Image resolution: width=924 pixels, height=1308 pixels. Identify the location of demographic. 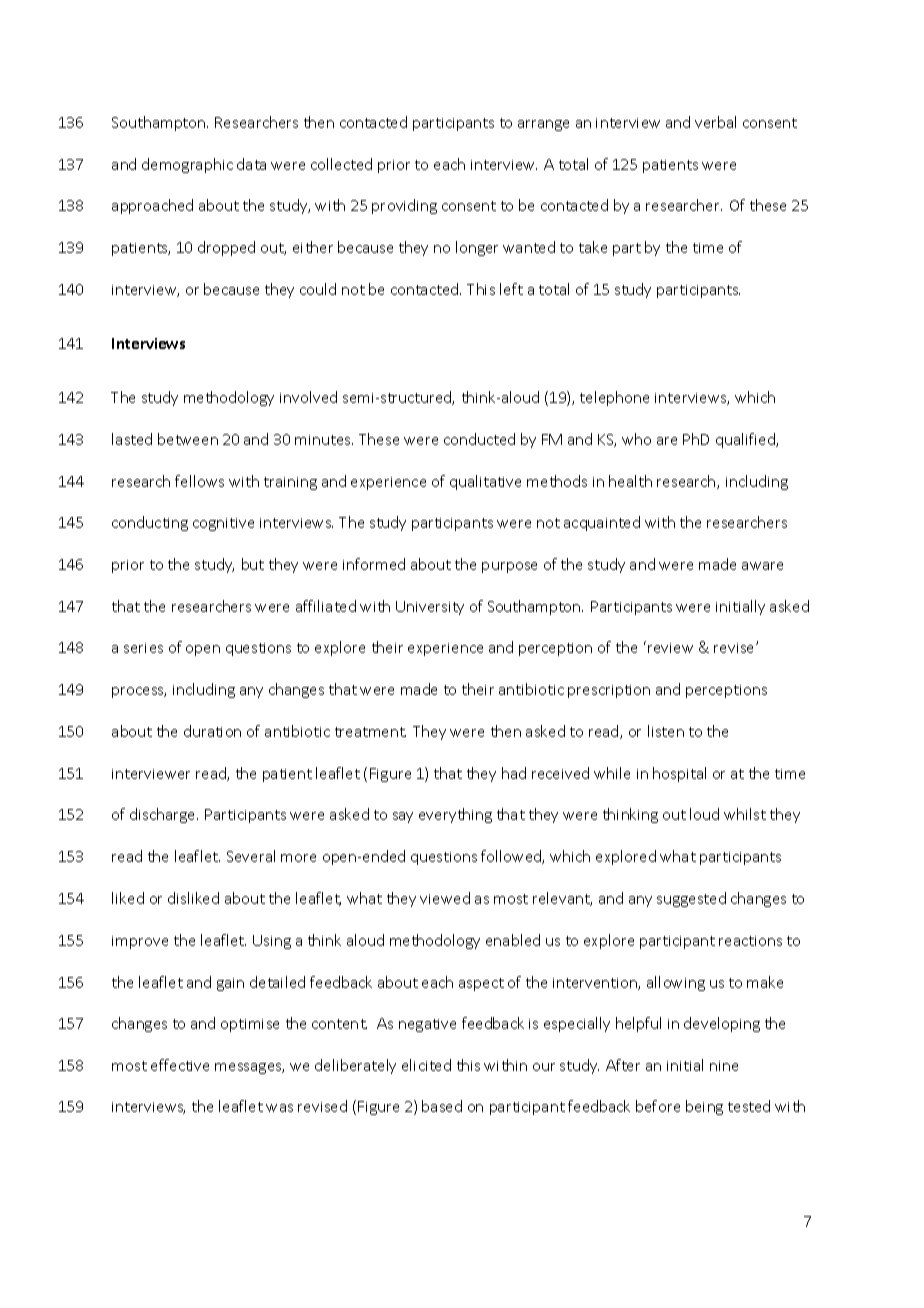
(187, 165).
